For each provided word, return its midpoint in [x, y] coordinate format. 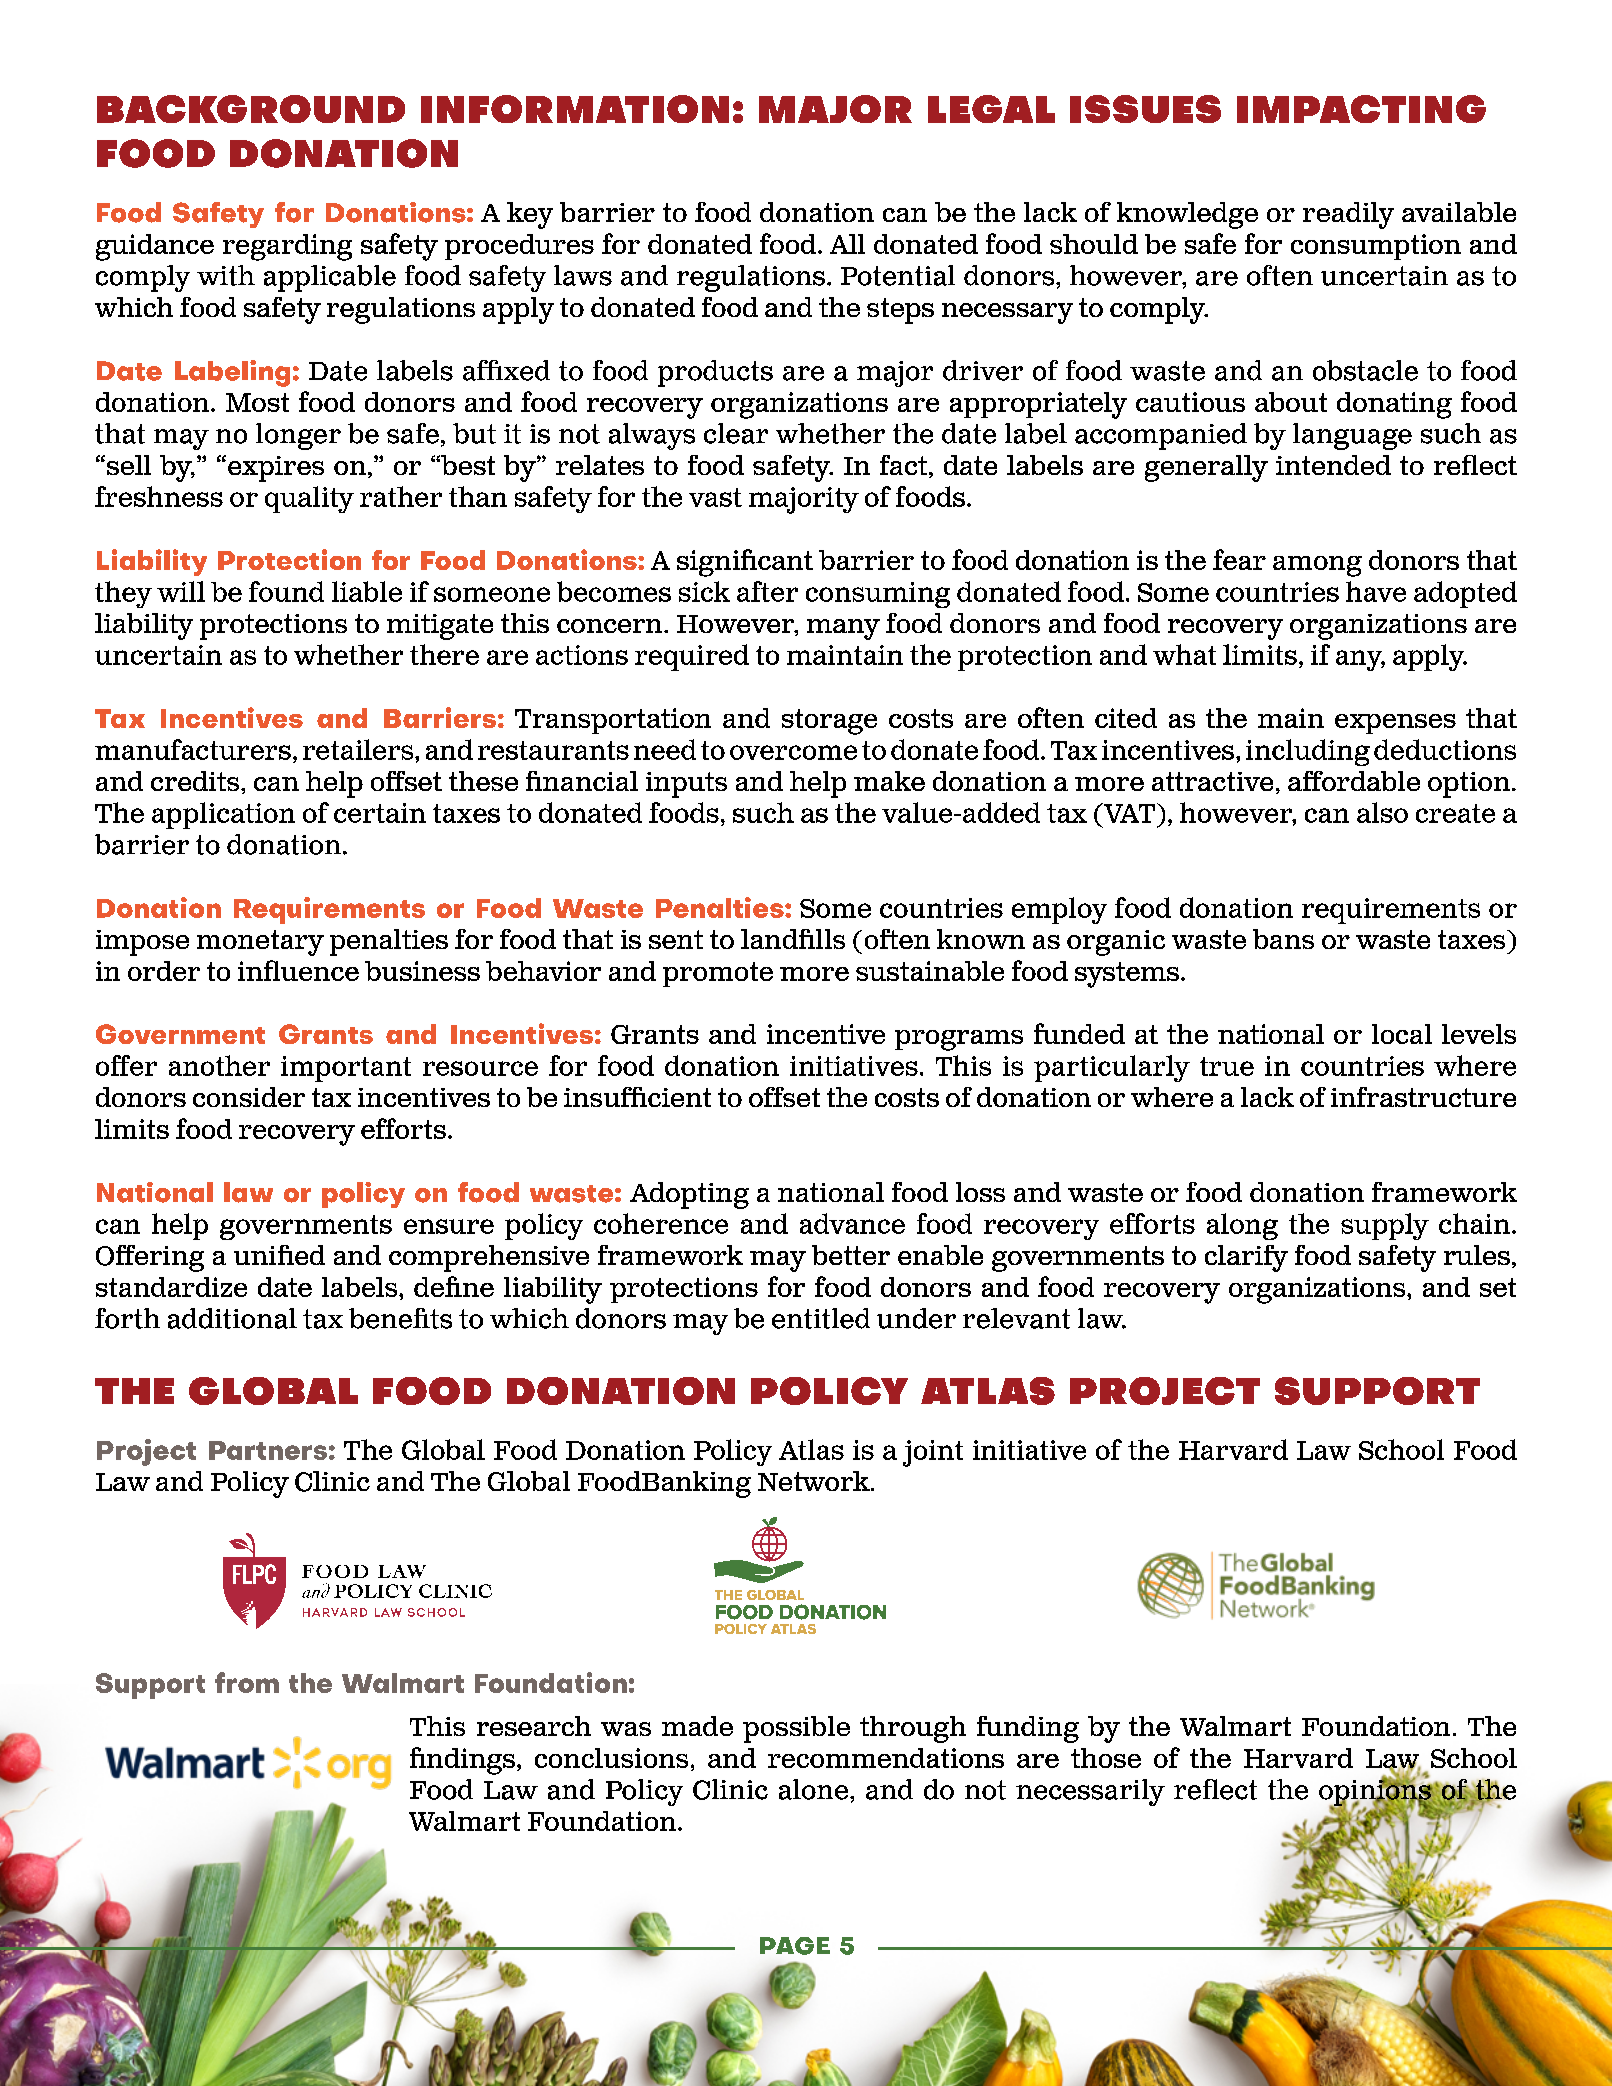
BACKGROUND [251, 109]
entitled [821, 1318]
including [1308, 752]
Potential [898, 275]
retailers [359, 749]
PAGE [795, 1946]
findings [464, 1761]
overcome [793, 752]
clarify [1246, 1258]
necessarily [1090, 1792]
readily [1348, 215]
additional [232, 1318]
